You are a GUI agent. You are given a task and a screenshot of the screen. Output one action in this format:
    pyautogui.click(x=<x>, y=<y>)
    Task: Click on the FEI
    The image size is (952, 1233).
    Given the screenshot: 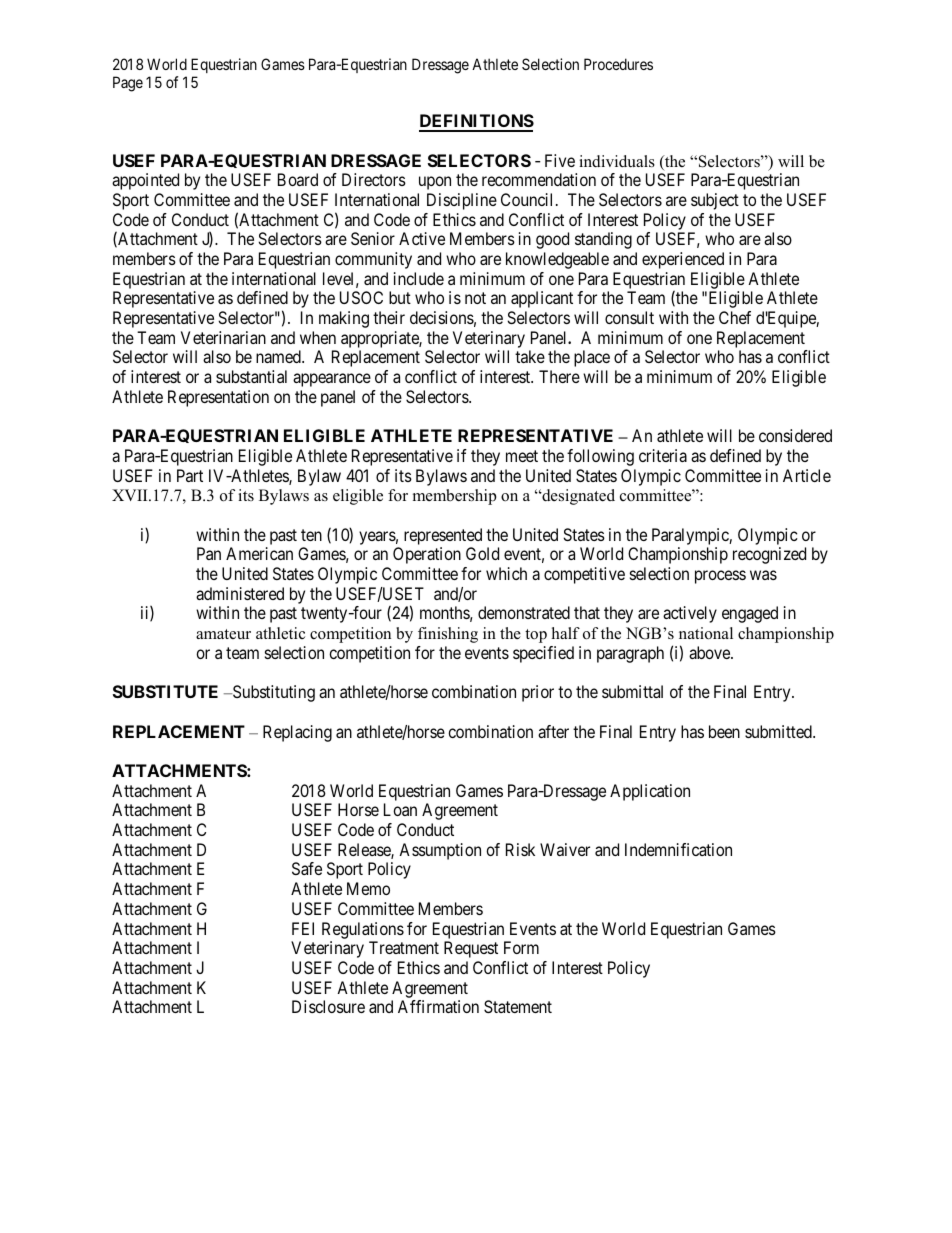 What is the action you would take?
    pyautogui.click(x=303, y=928)
